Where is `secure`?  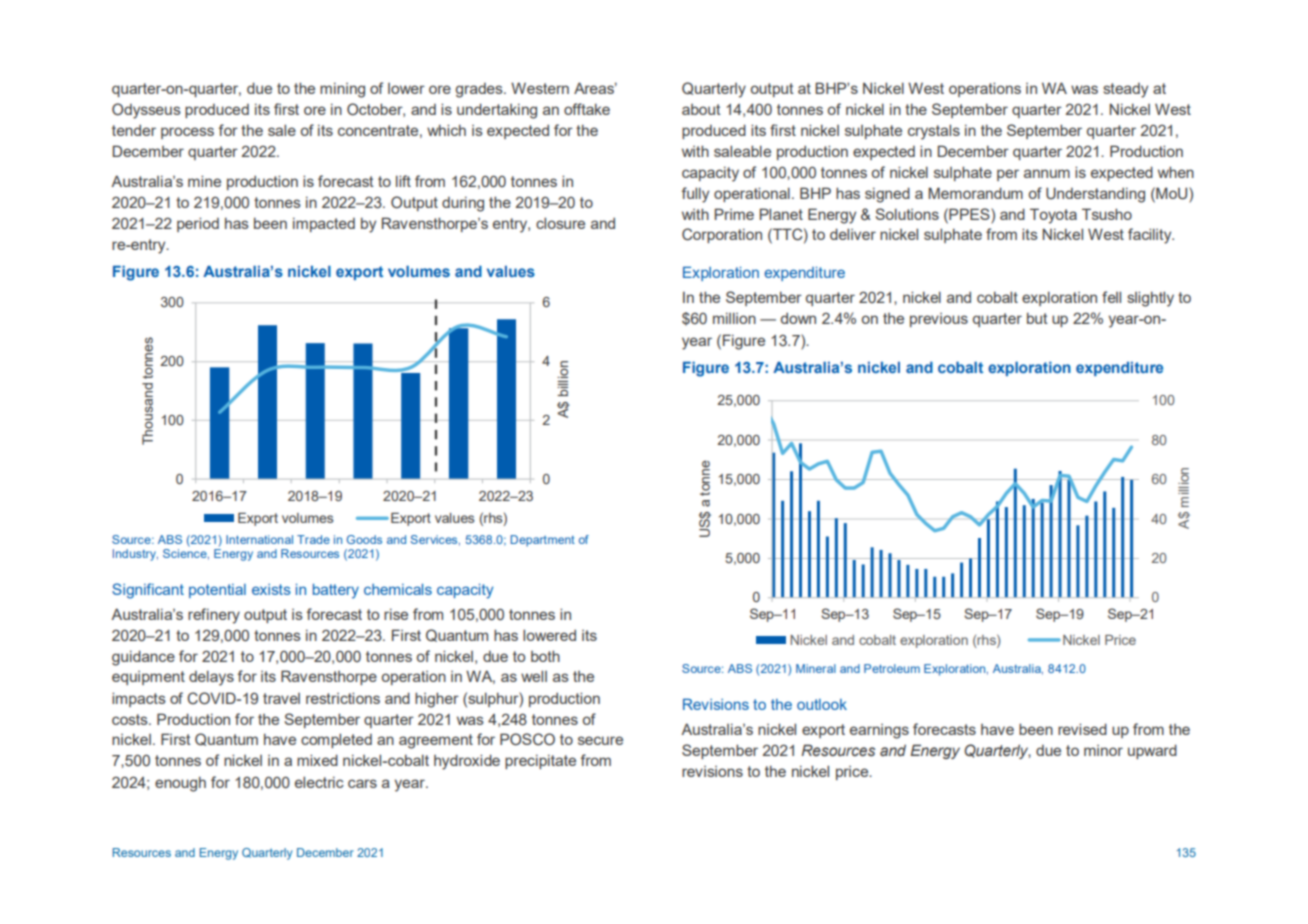
secure is located at coordinates (600, 740).
